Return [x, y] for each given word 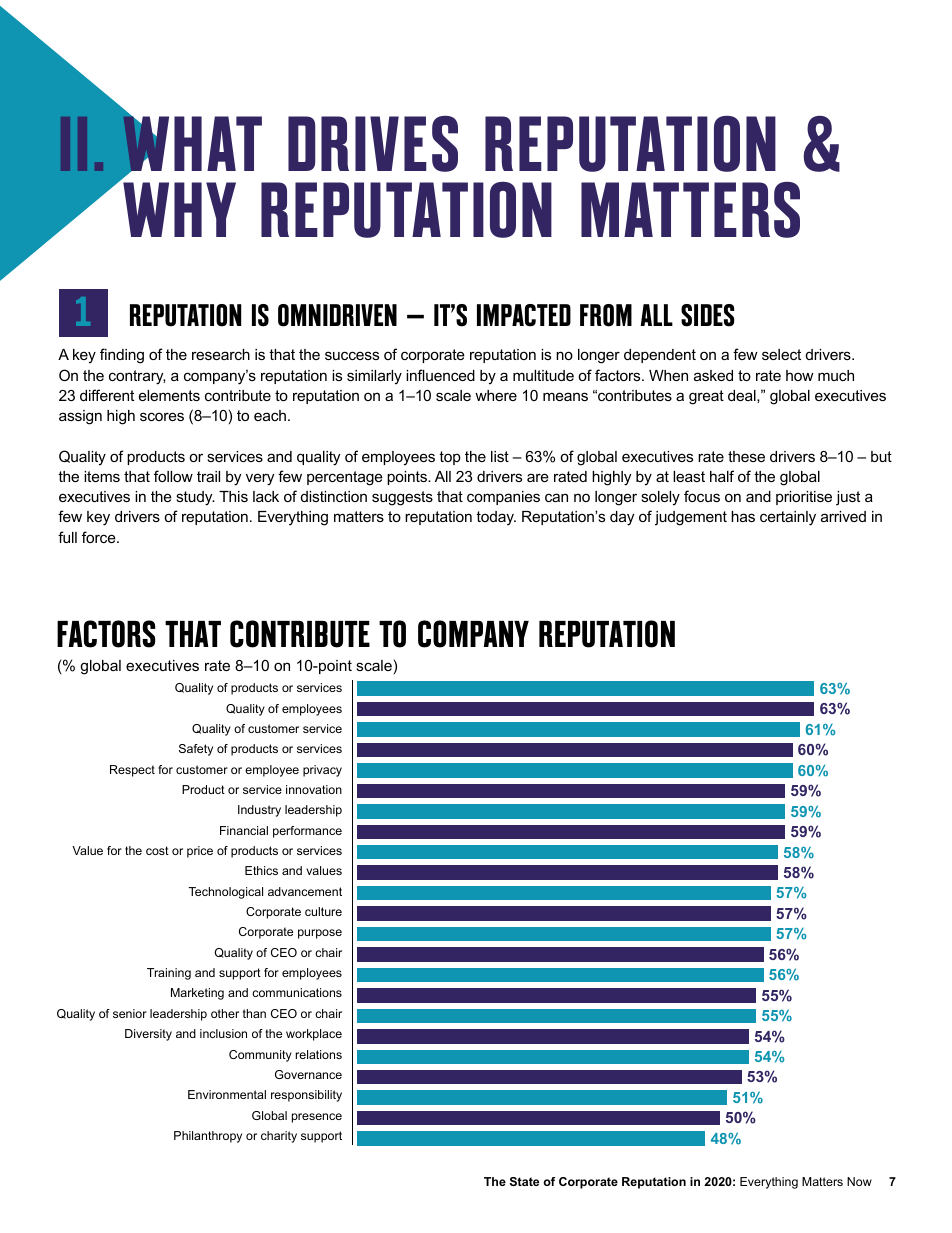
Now [859, 1181]
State [524, 1181]
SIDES [708, 315]
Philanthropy [208, 1137]
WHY [179, 209]
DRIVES [373, 144]
